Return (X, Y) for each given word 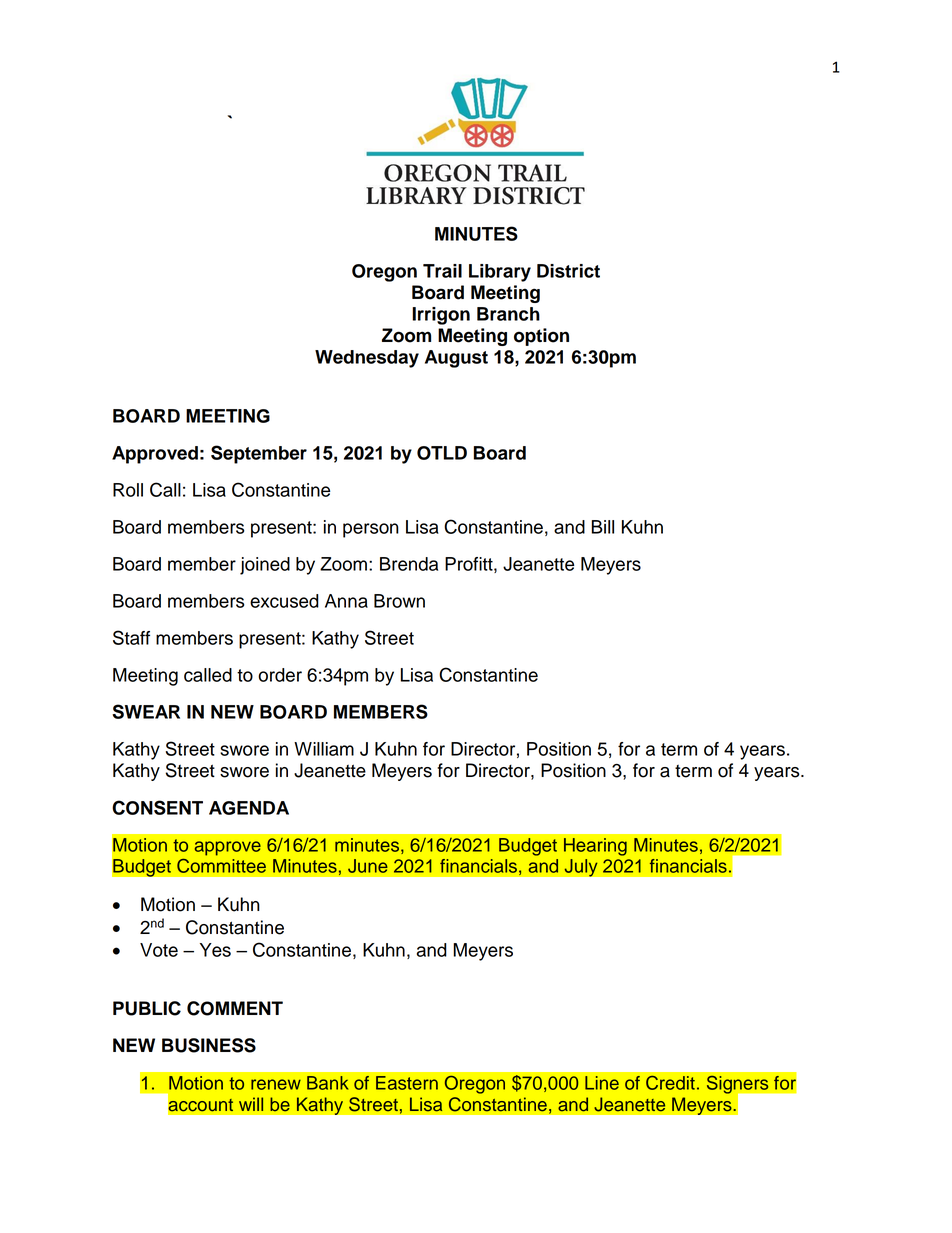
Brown (399, 601)
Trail (442, 271)
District (568, 271)
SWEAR (146, 711)
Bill (602, 527)
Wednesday (367, 359)
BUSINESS (209, 1045)
